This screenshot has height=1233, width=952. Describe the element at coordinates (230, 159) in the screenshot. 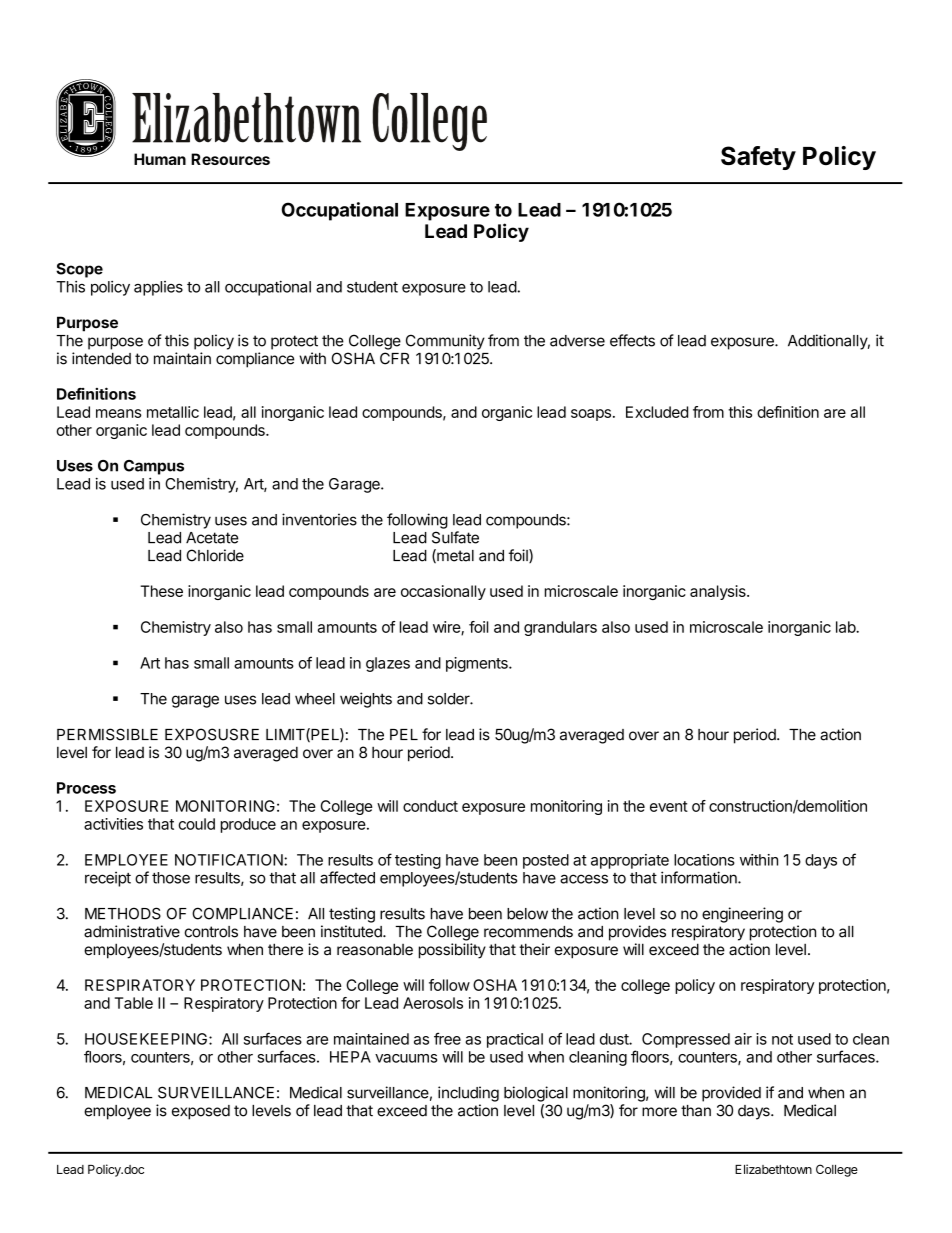

I see `Resources` at that location.
